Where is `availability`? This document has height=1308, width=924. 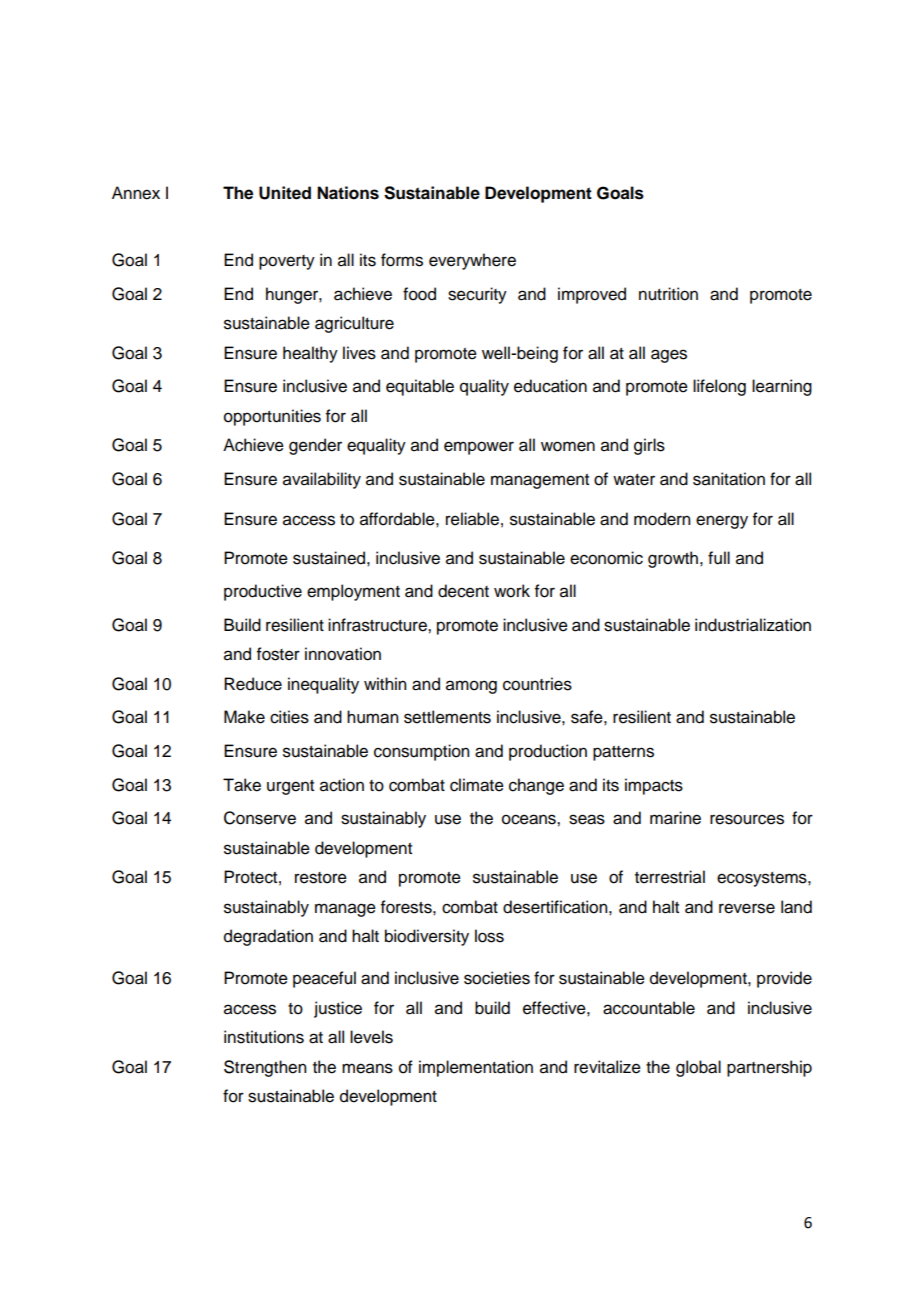 availability is located at coordinates (322, 480).
